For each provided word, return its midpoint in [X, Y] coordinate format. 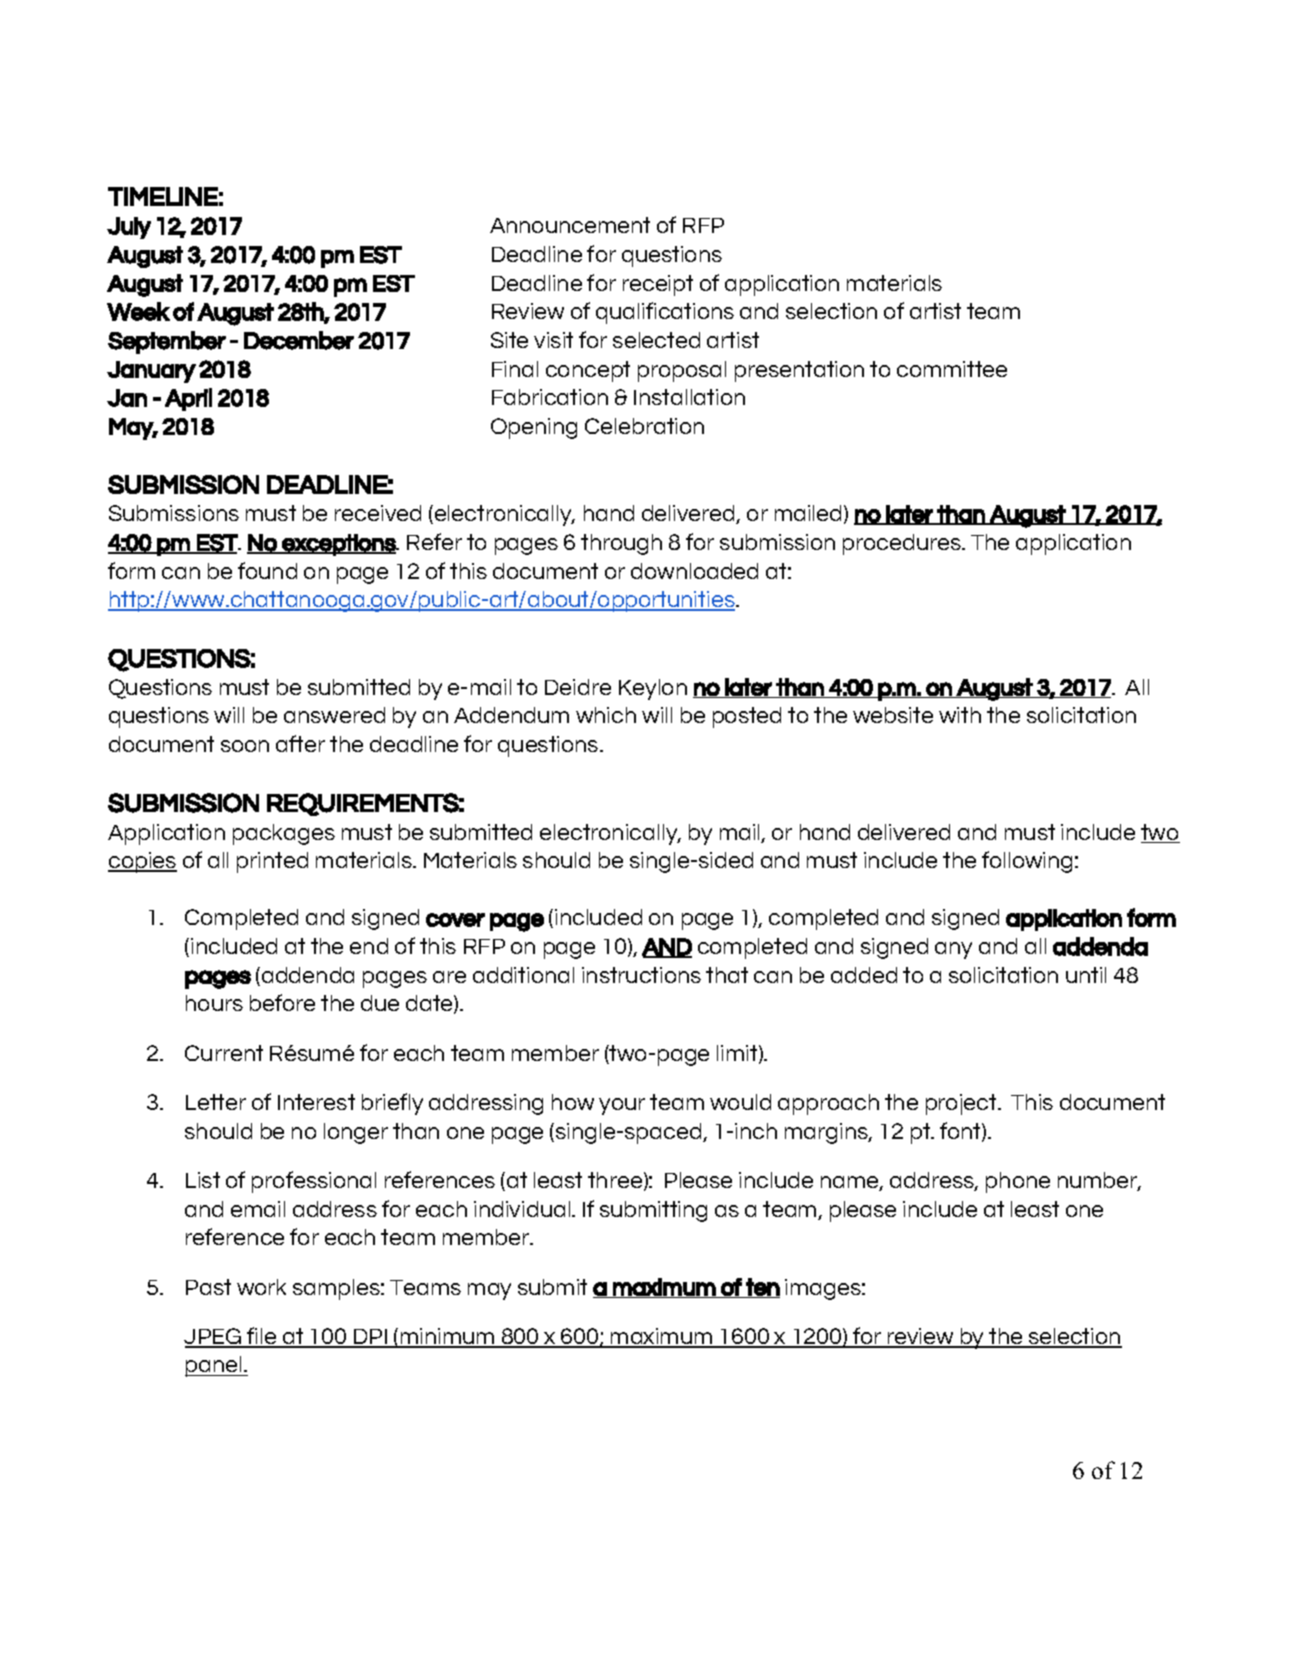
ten [762, 1288]
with [960, 715]
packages [284, 834]
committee [952, 369]
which [606, 715]
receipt [658, 285]
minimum [447, 1337]
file [262, 1337]
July [129, 228]
